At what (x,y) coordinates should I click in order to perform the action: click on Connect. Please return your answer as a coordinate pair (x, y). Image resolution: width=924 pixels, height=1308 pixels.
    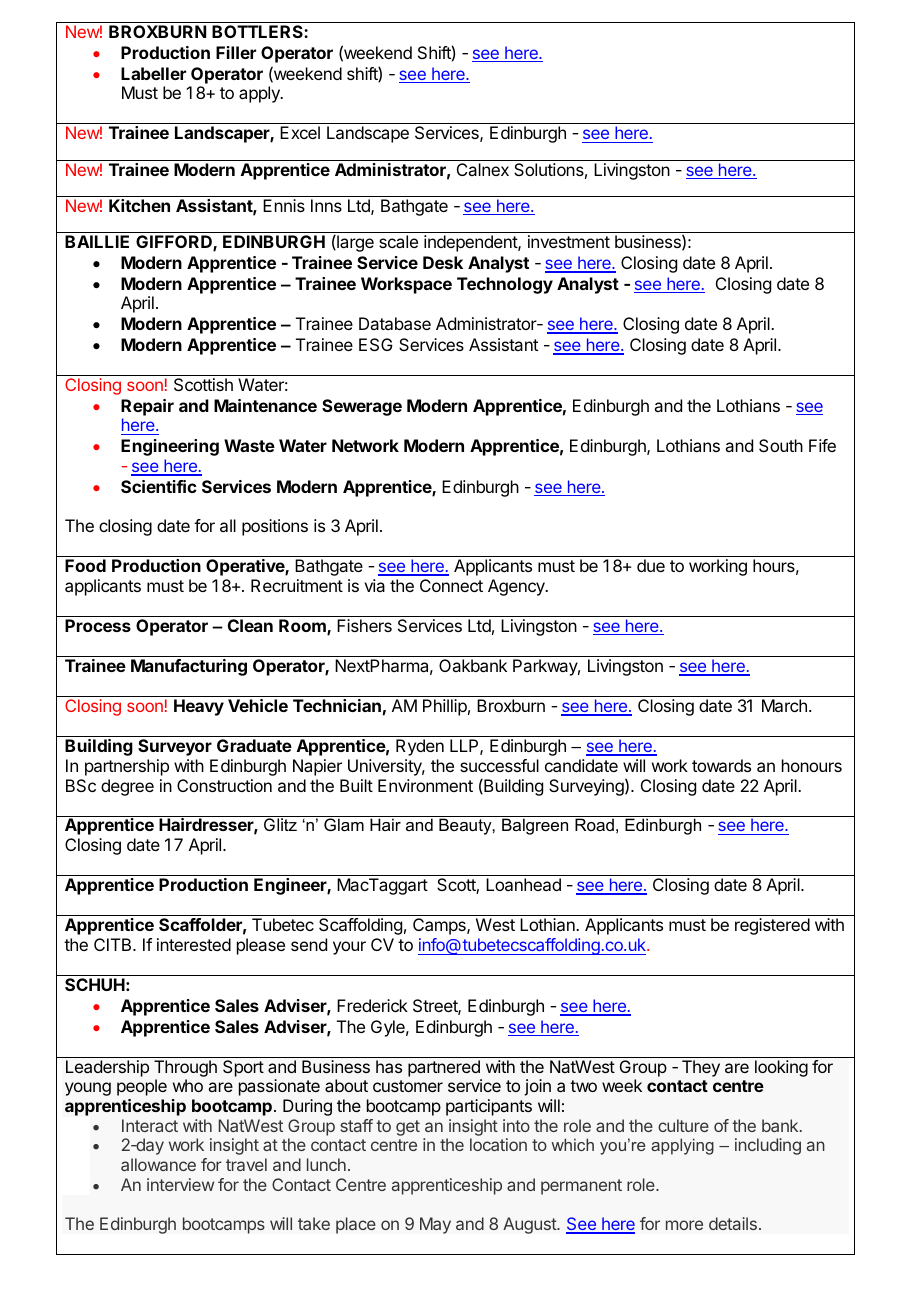
    Looking at the image, I should click on (451, 585).
